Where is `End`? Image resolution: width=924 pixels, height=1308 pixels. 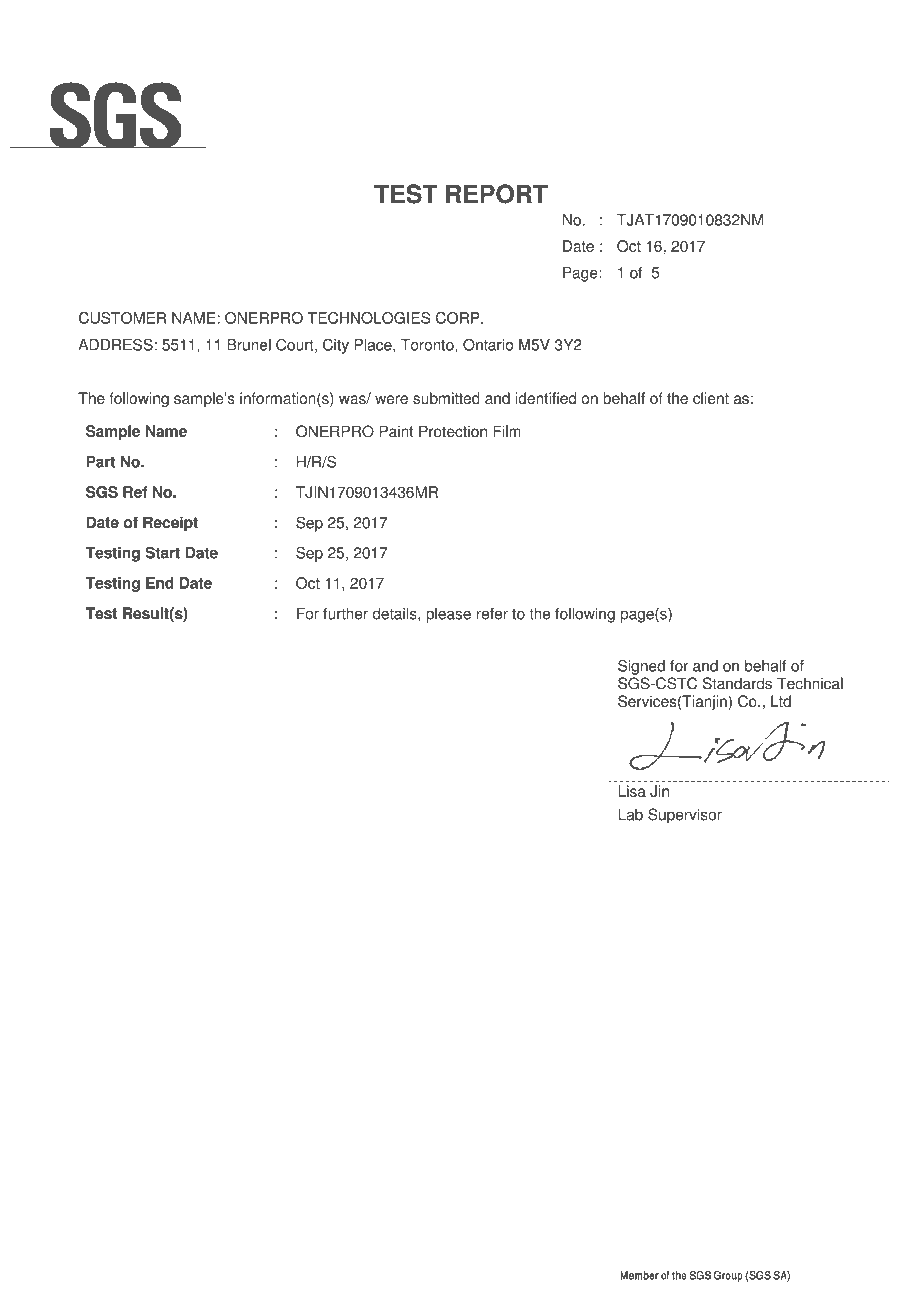
End is located at coordinates (160, 583).
